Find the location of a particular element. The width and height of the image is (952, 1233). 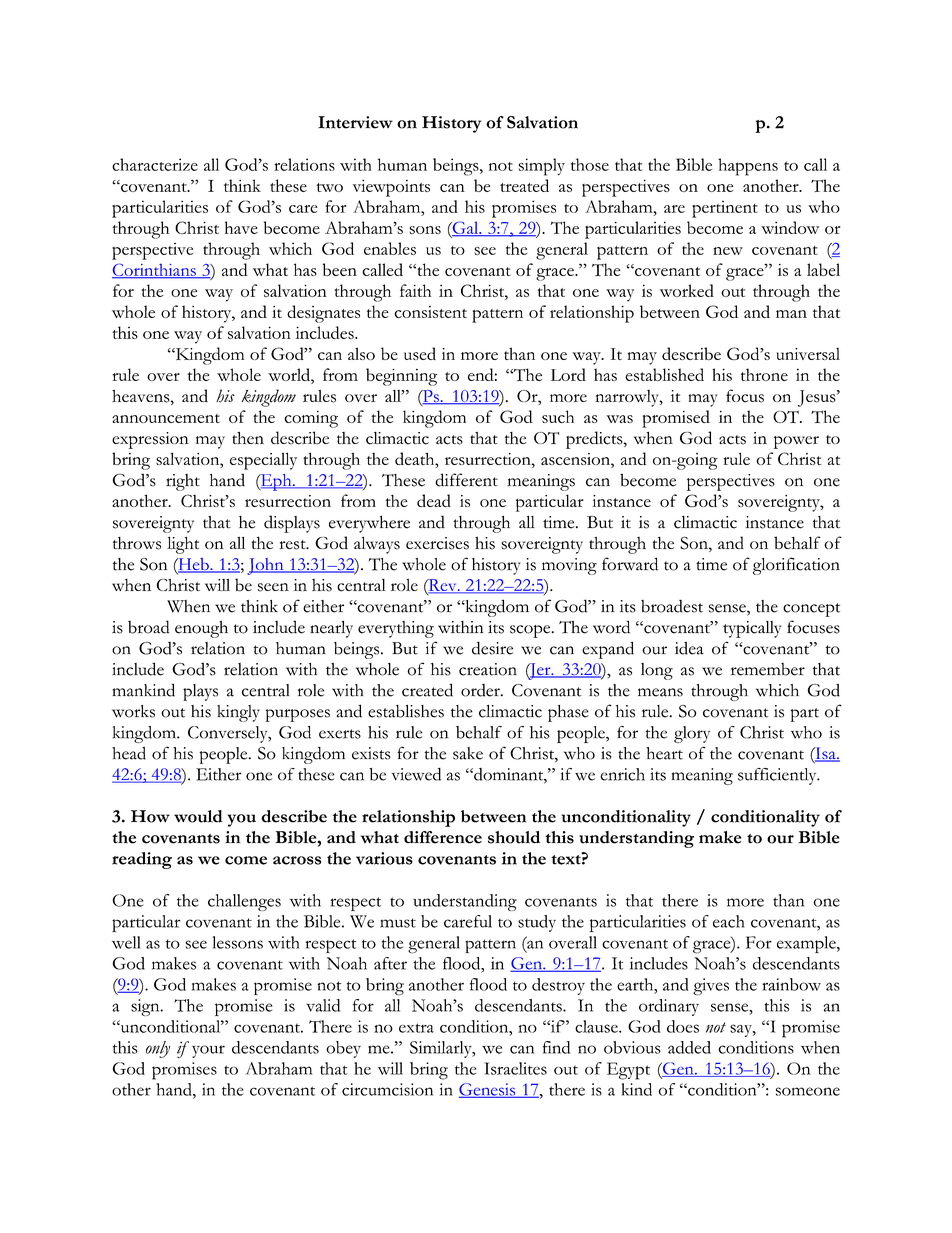

Israelites is located at coordinates (516, 1068).
